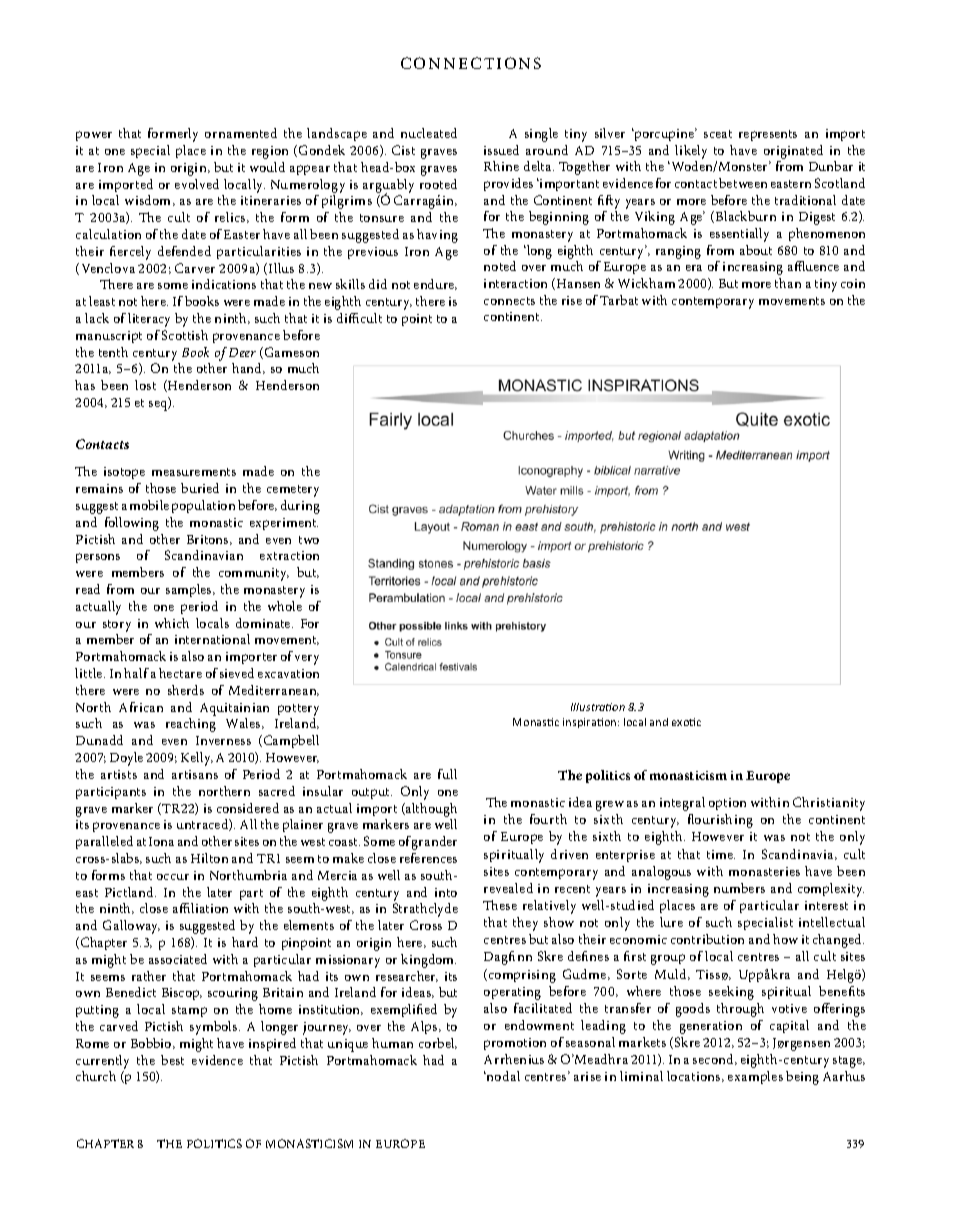 This page has width=977, height=1232. I want to click on promotion, so click(515, 1044).
